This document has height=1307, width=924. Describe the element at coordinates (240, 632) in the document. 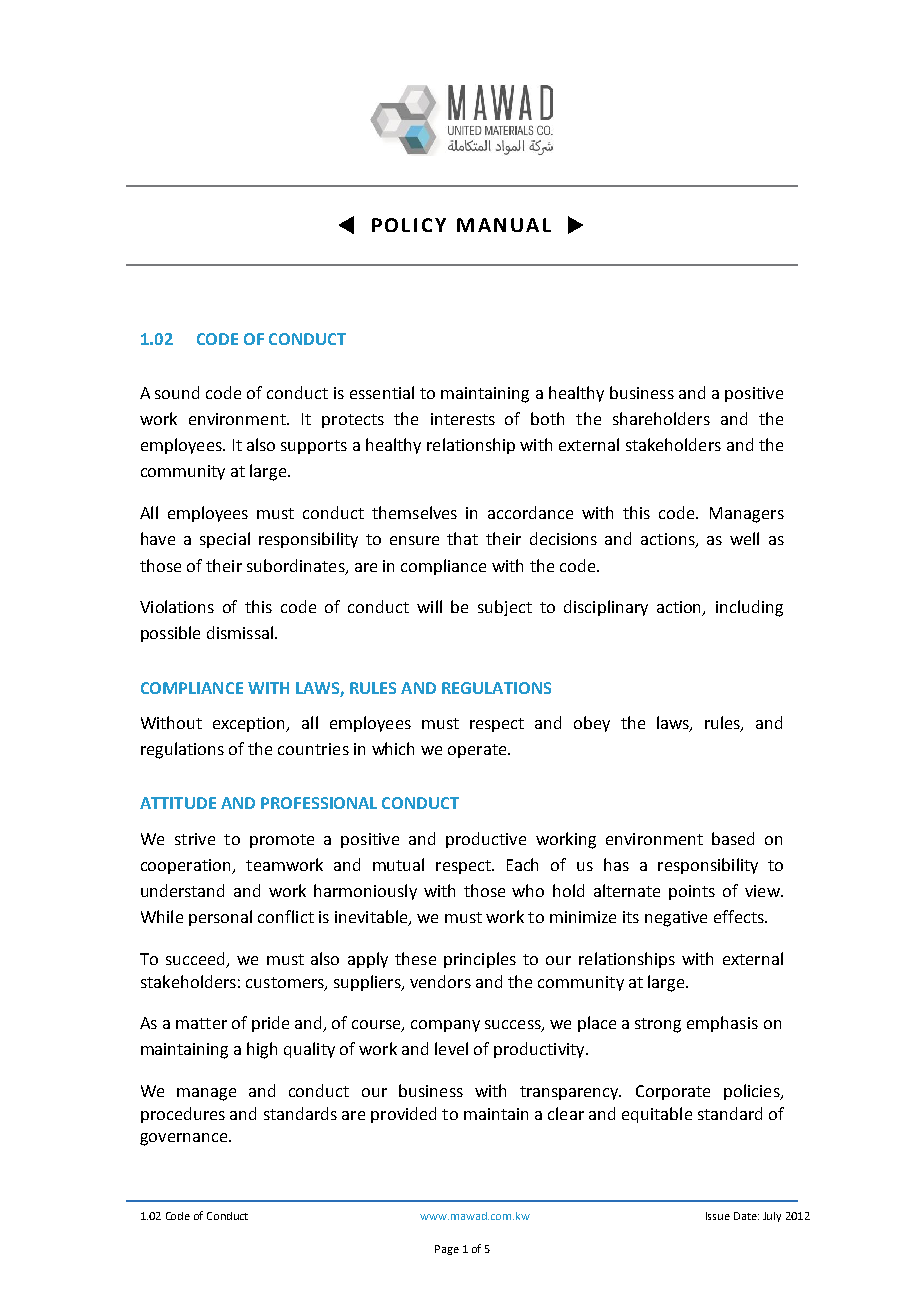

I see `dismissal` at that location.
